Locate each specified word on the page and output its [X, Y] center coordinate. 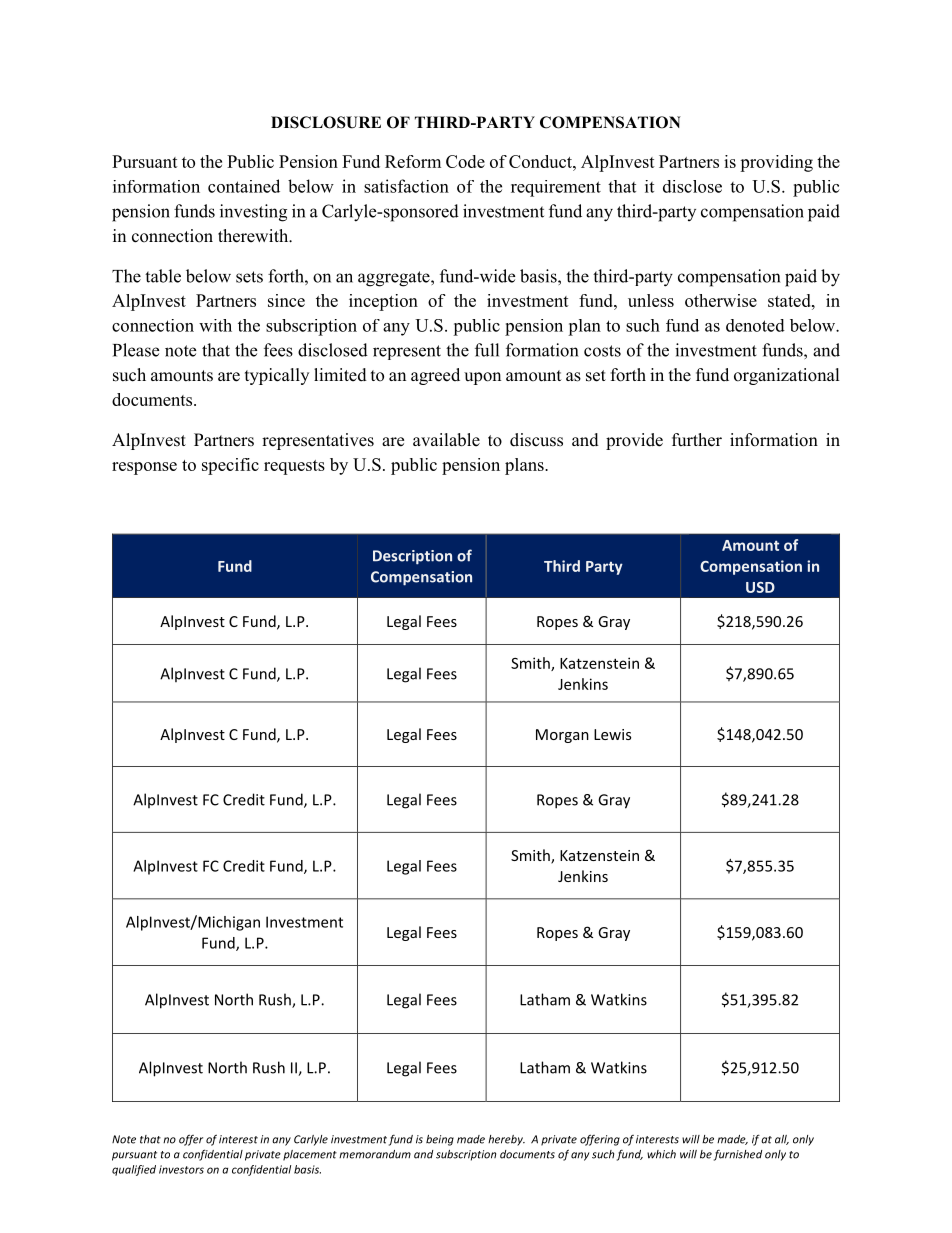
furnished [738, 1155]
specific [230, 466]
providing [776, 163]
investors [181, 1169]
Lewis [612, 734]
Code [465, 161]
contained [244, 186]
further [697, 440]
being [440, 1140]
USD [760, 587]
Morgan [562, 736]
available [446, 440]
